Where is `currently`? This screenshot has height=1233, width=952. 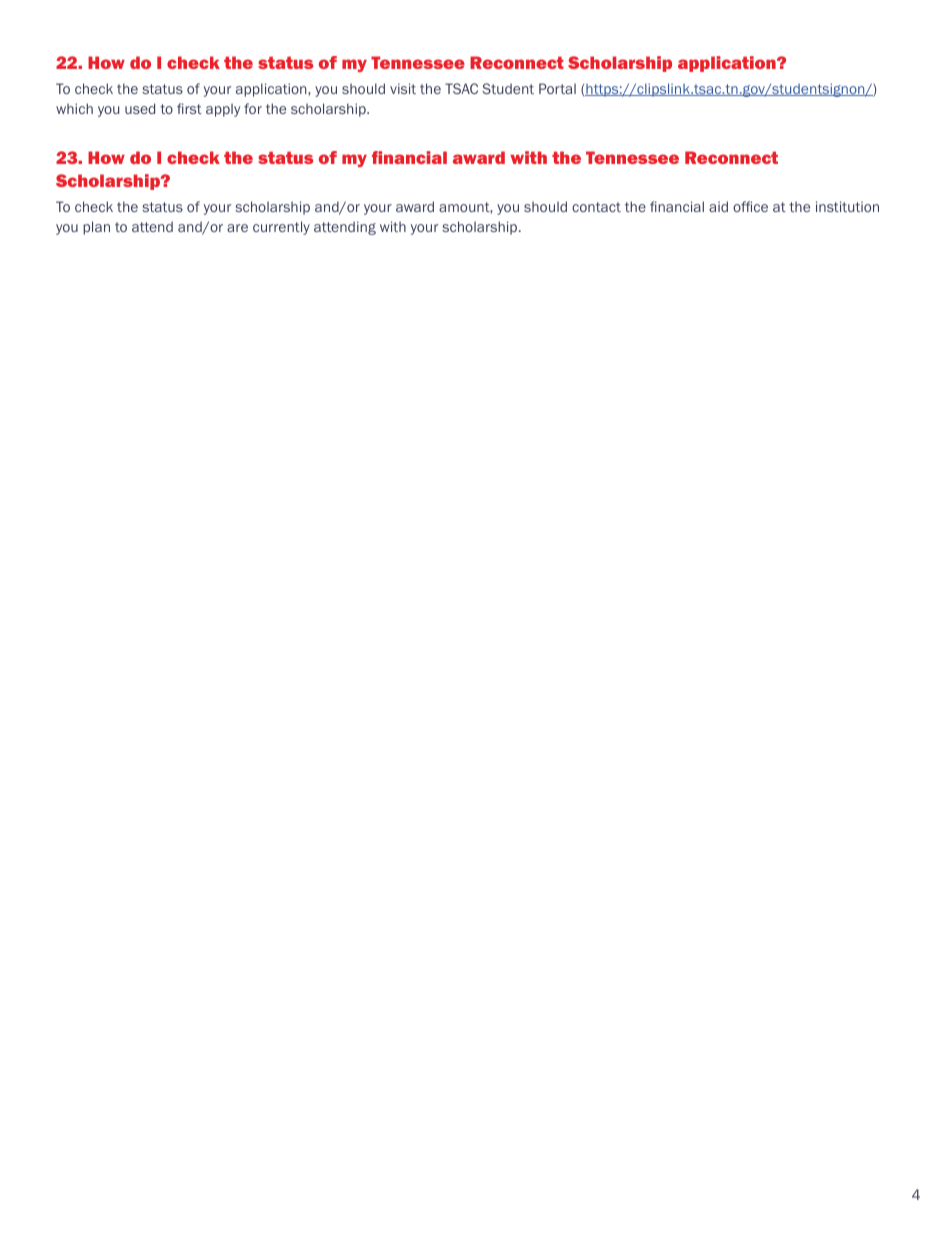 currently is located at coordinates (281, 228).
